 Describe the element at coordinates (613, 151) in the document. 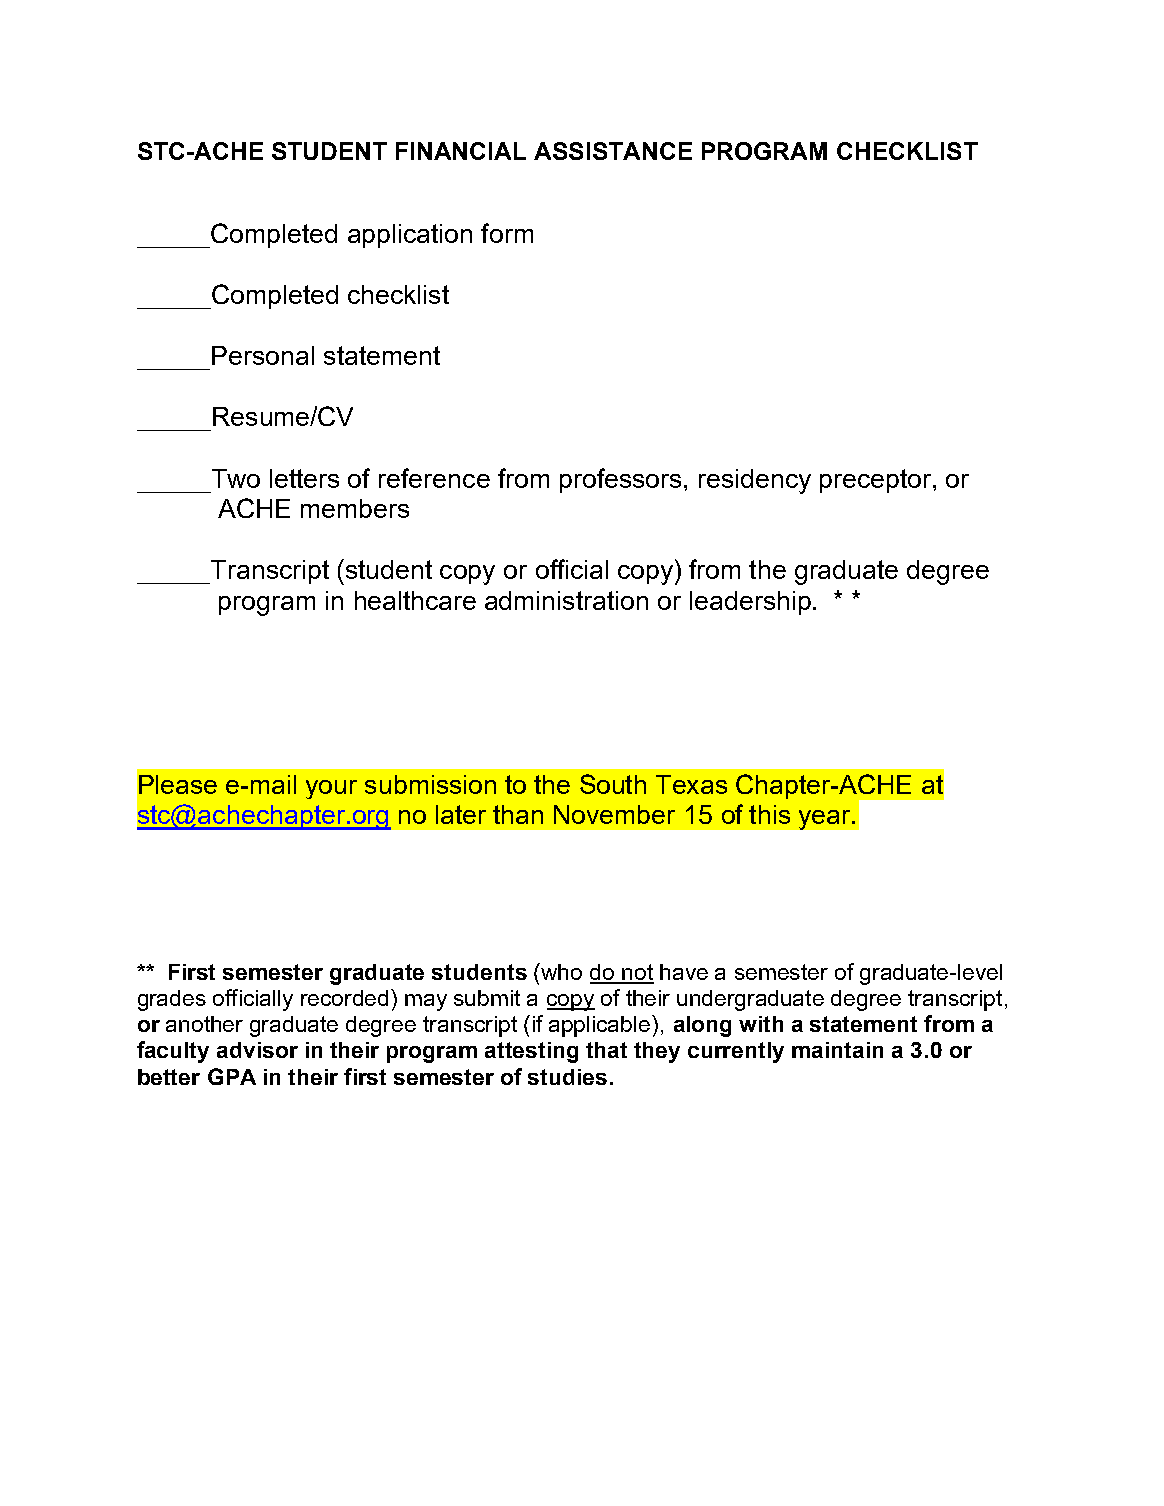

I see `ASSISTANCE` at that location.
